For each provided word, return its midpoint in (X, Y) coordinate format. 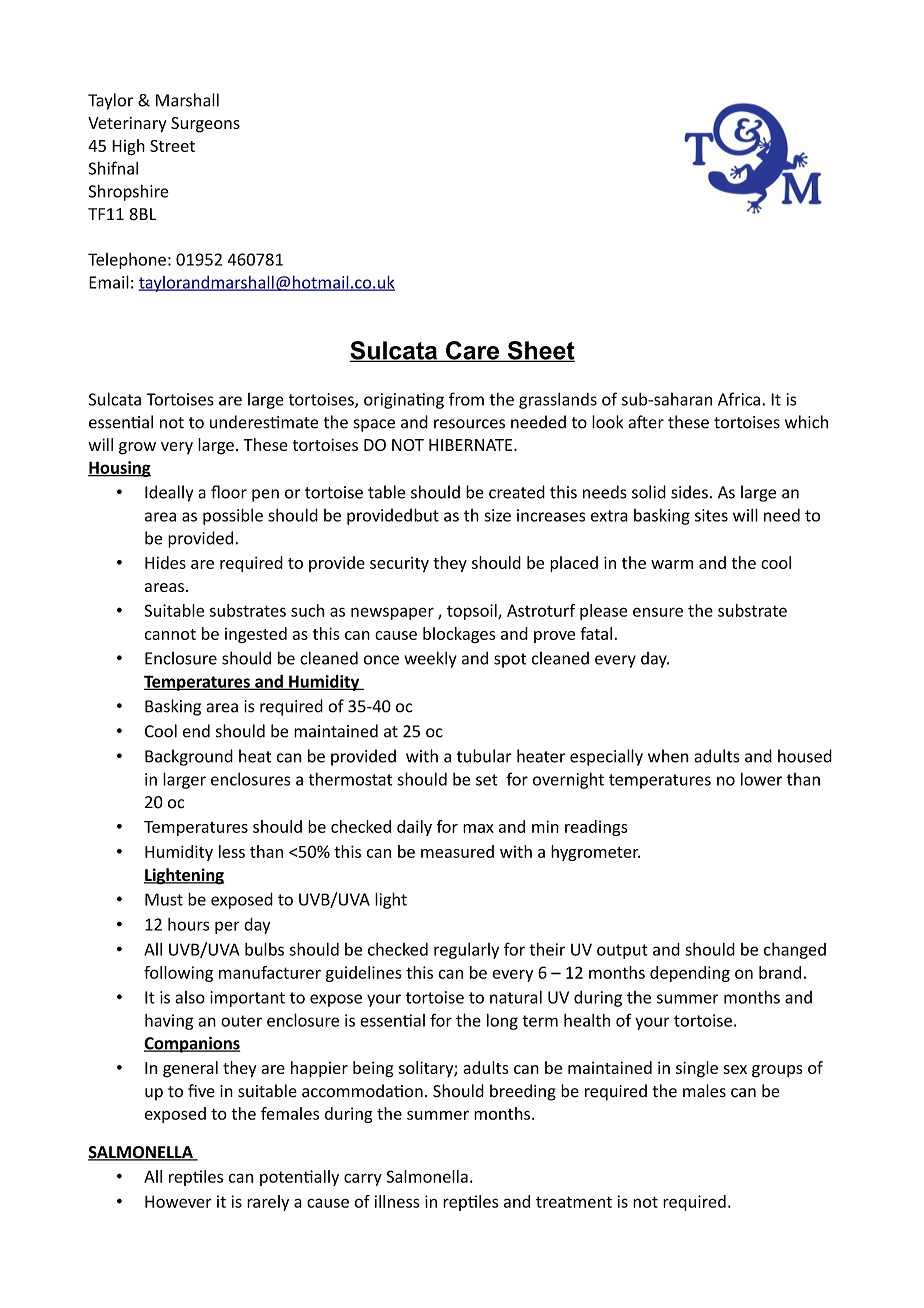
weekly (430, 659)
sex (735, 1069)
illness (397, 1201)
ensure (658, 612)
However (178, 1201)
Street (172, 146)
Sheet (540, 351)
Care (473, 351)
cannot (170, 634)
